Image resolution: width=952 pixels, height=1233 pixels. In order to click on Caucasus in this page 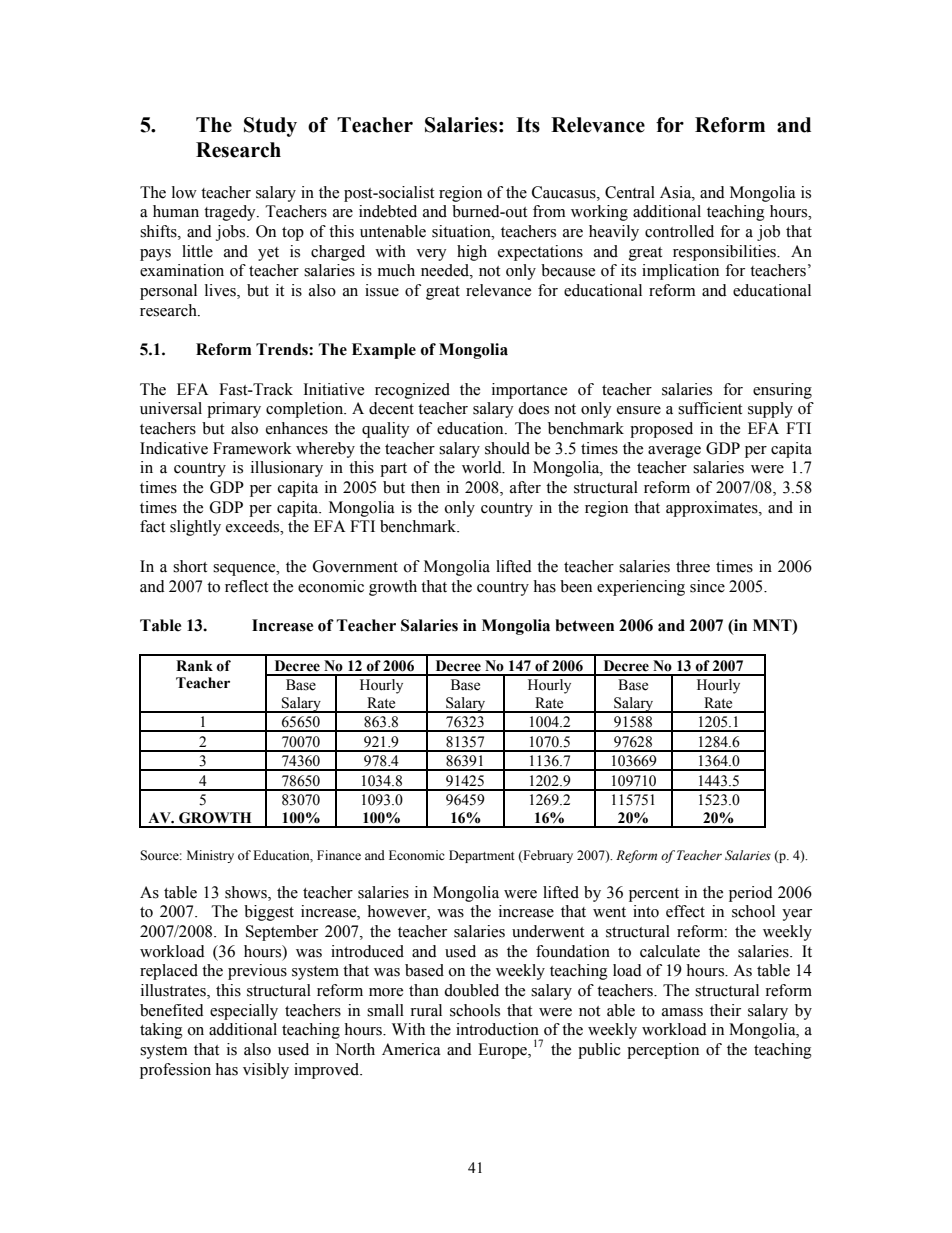, I will do `click(565, 192)`.
